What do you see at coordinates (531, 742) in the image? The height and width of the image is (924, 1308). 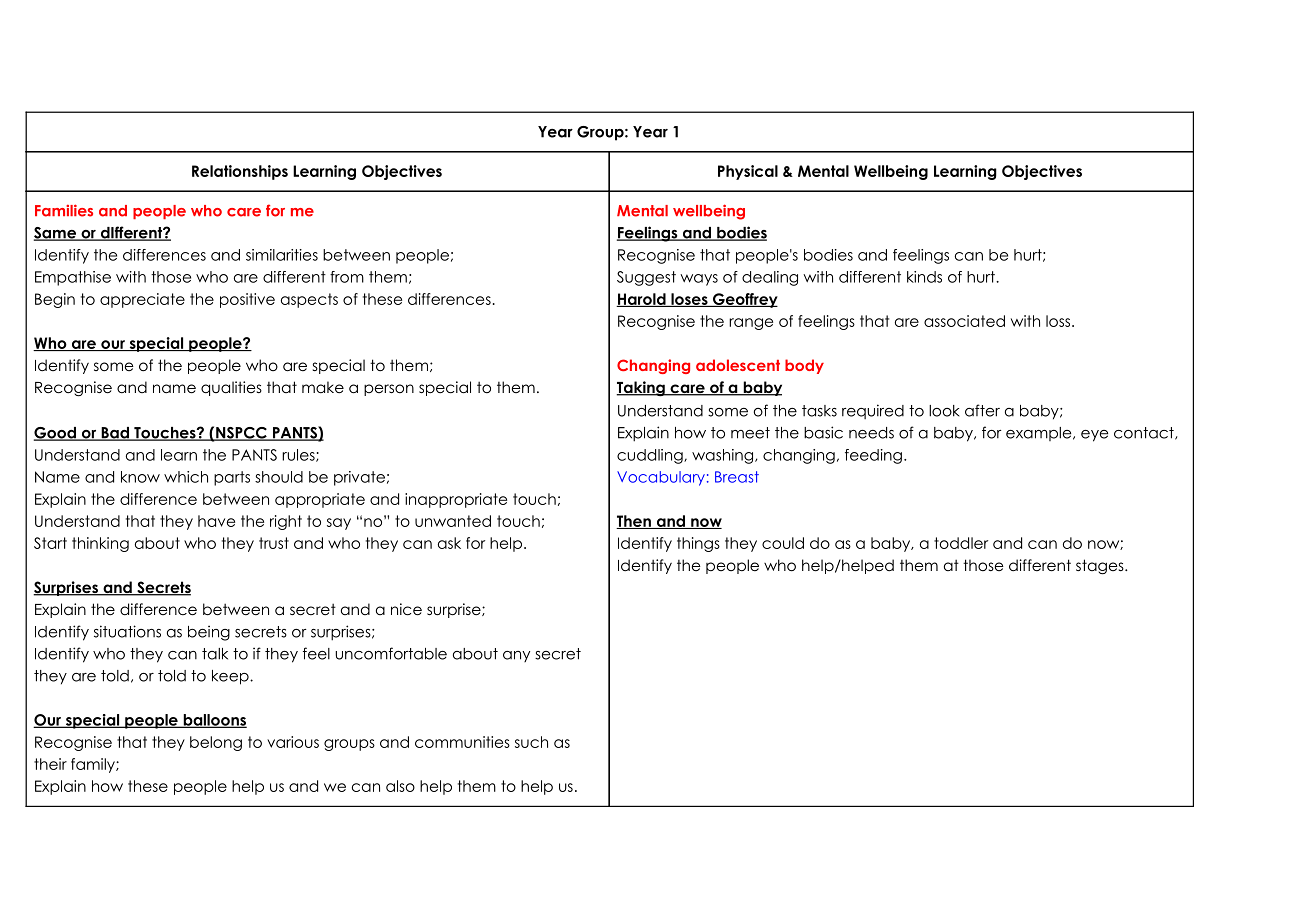 I see `such` at bounding box center [531, 742].
